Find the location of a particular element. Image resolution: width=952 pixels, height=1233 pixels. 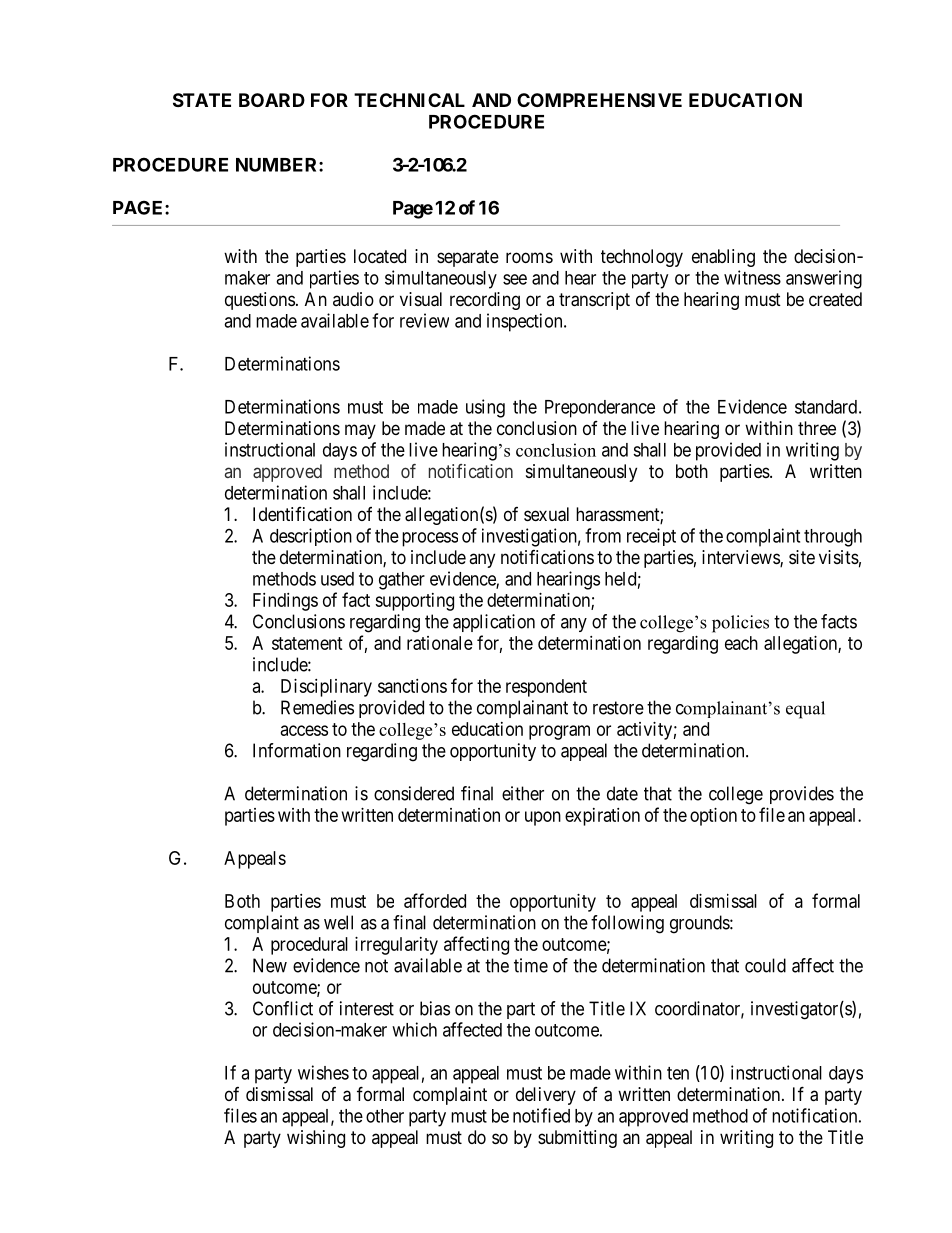

upon is located at coordinates (543, 818).
